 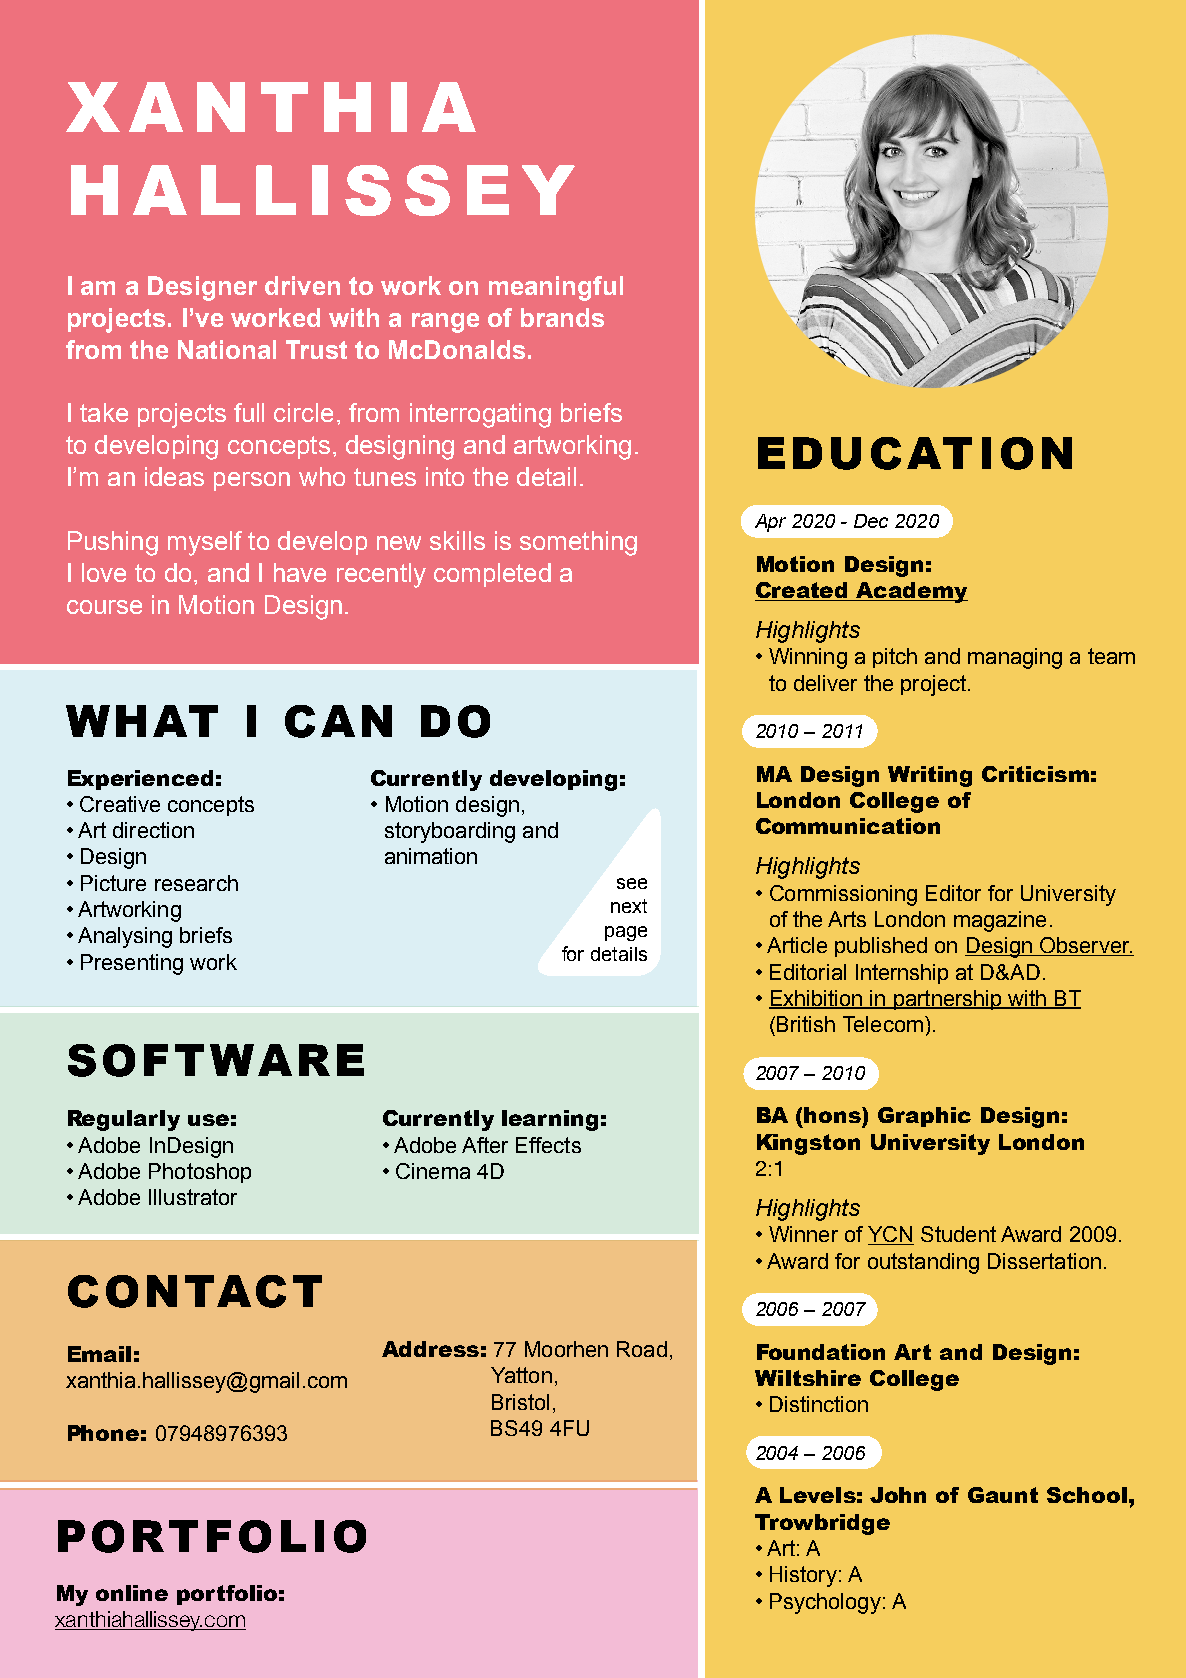 What do you see at coordinates (450, 832) in the screenshot?
I see `storyboarding` at bounding box center [450, 832].
